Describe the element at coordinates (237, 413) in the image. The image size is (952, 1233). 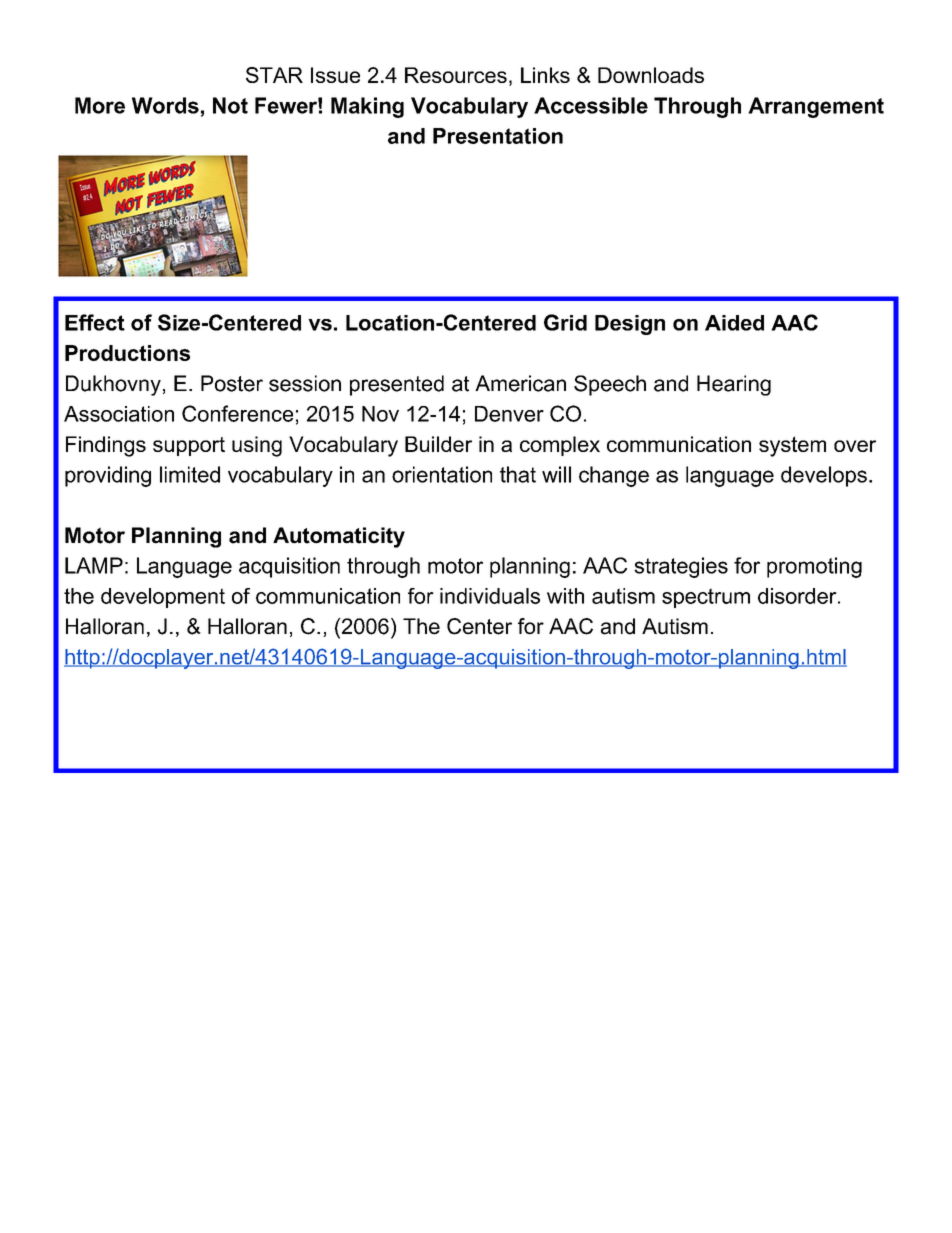
I see `Conference` at that location.
